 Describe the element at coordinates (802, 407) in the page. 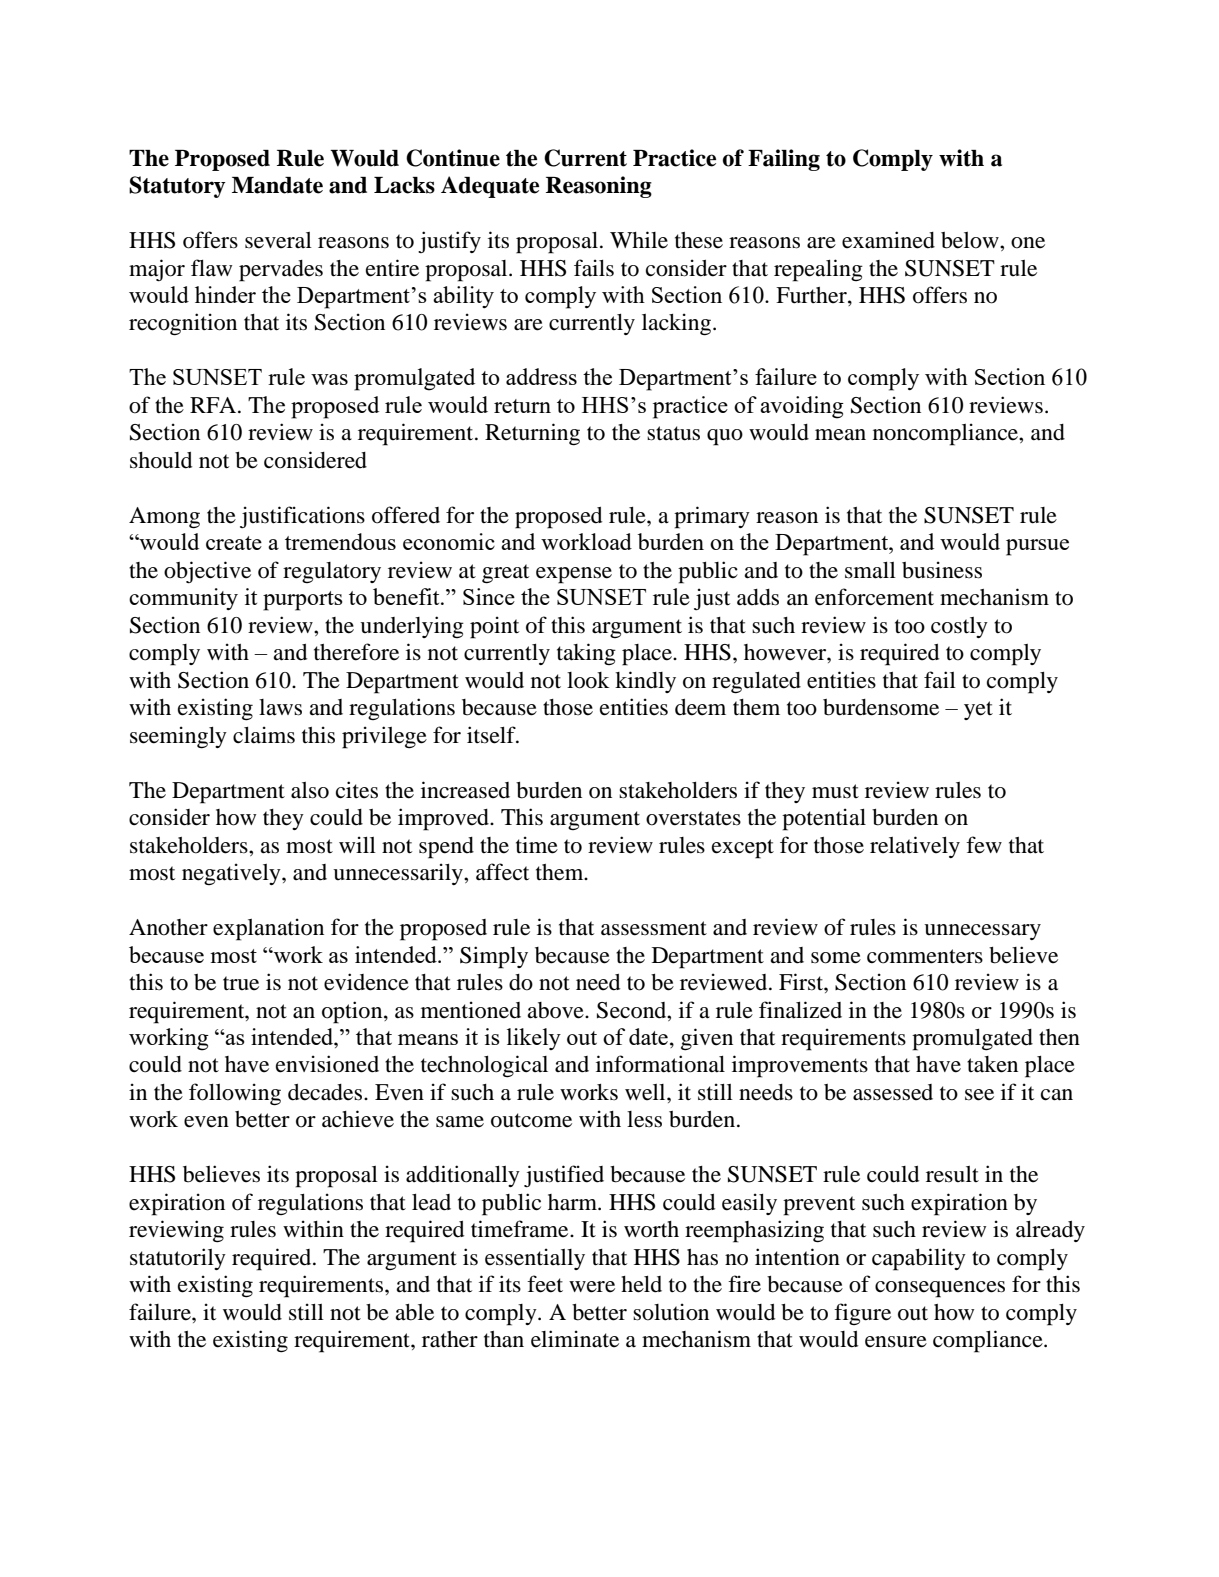

I see `avoiding` at that location.
